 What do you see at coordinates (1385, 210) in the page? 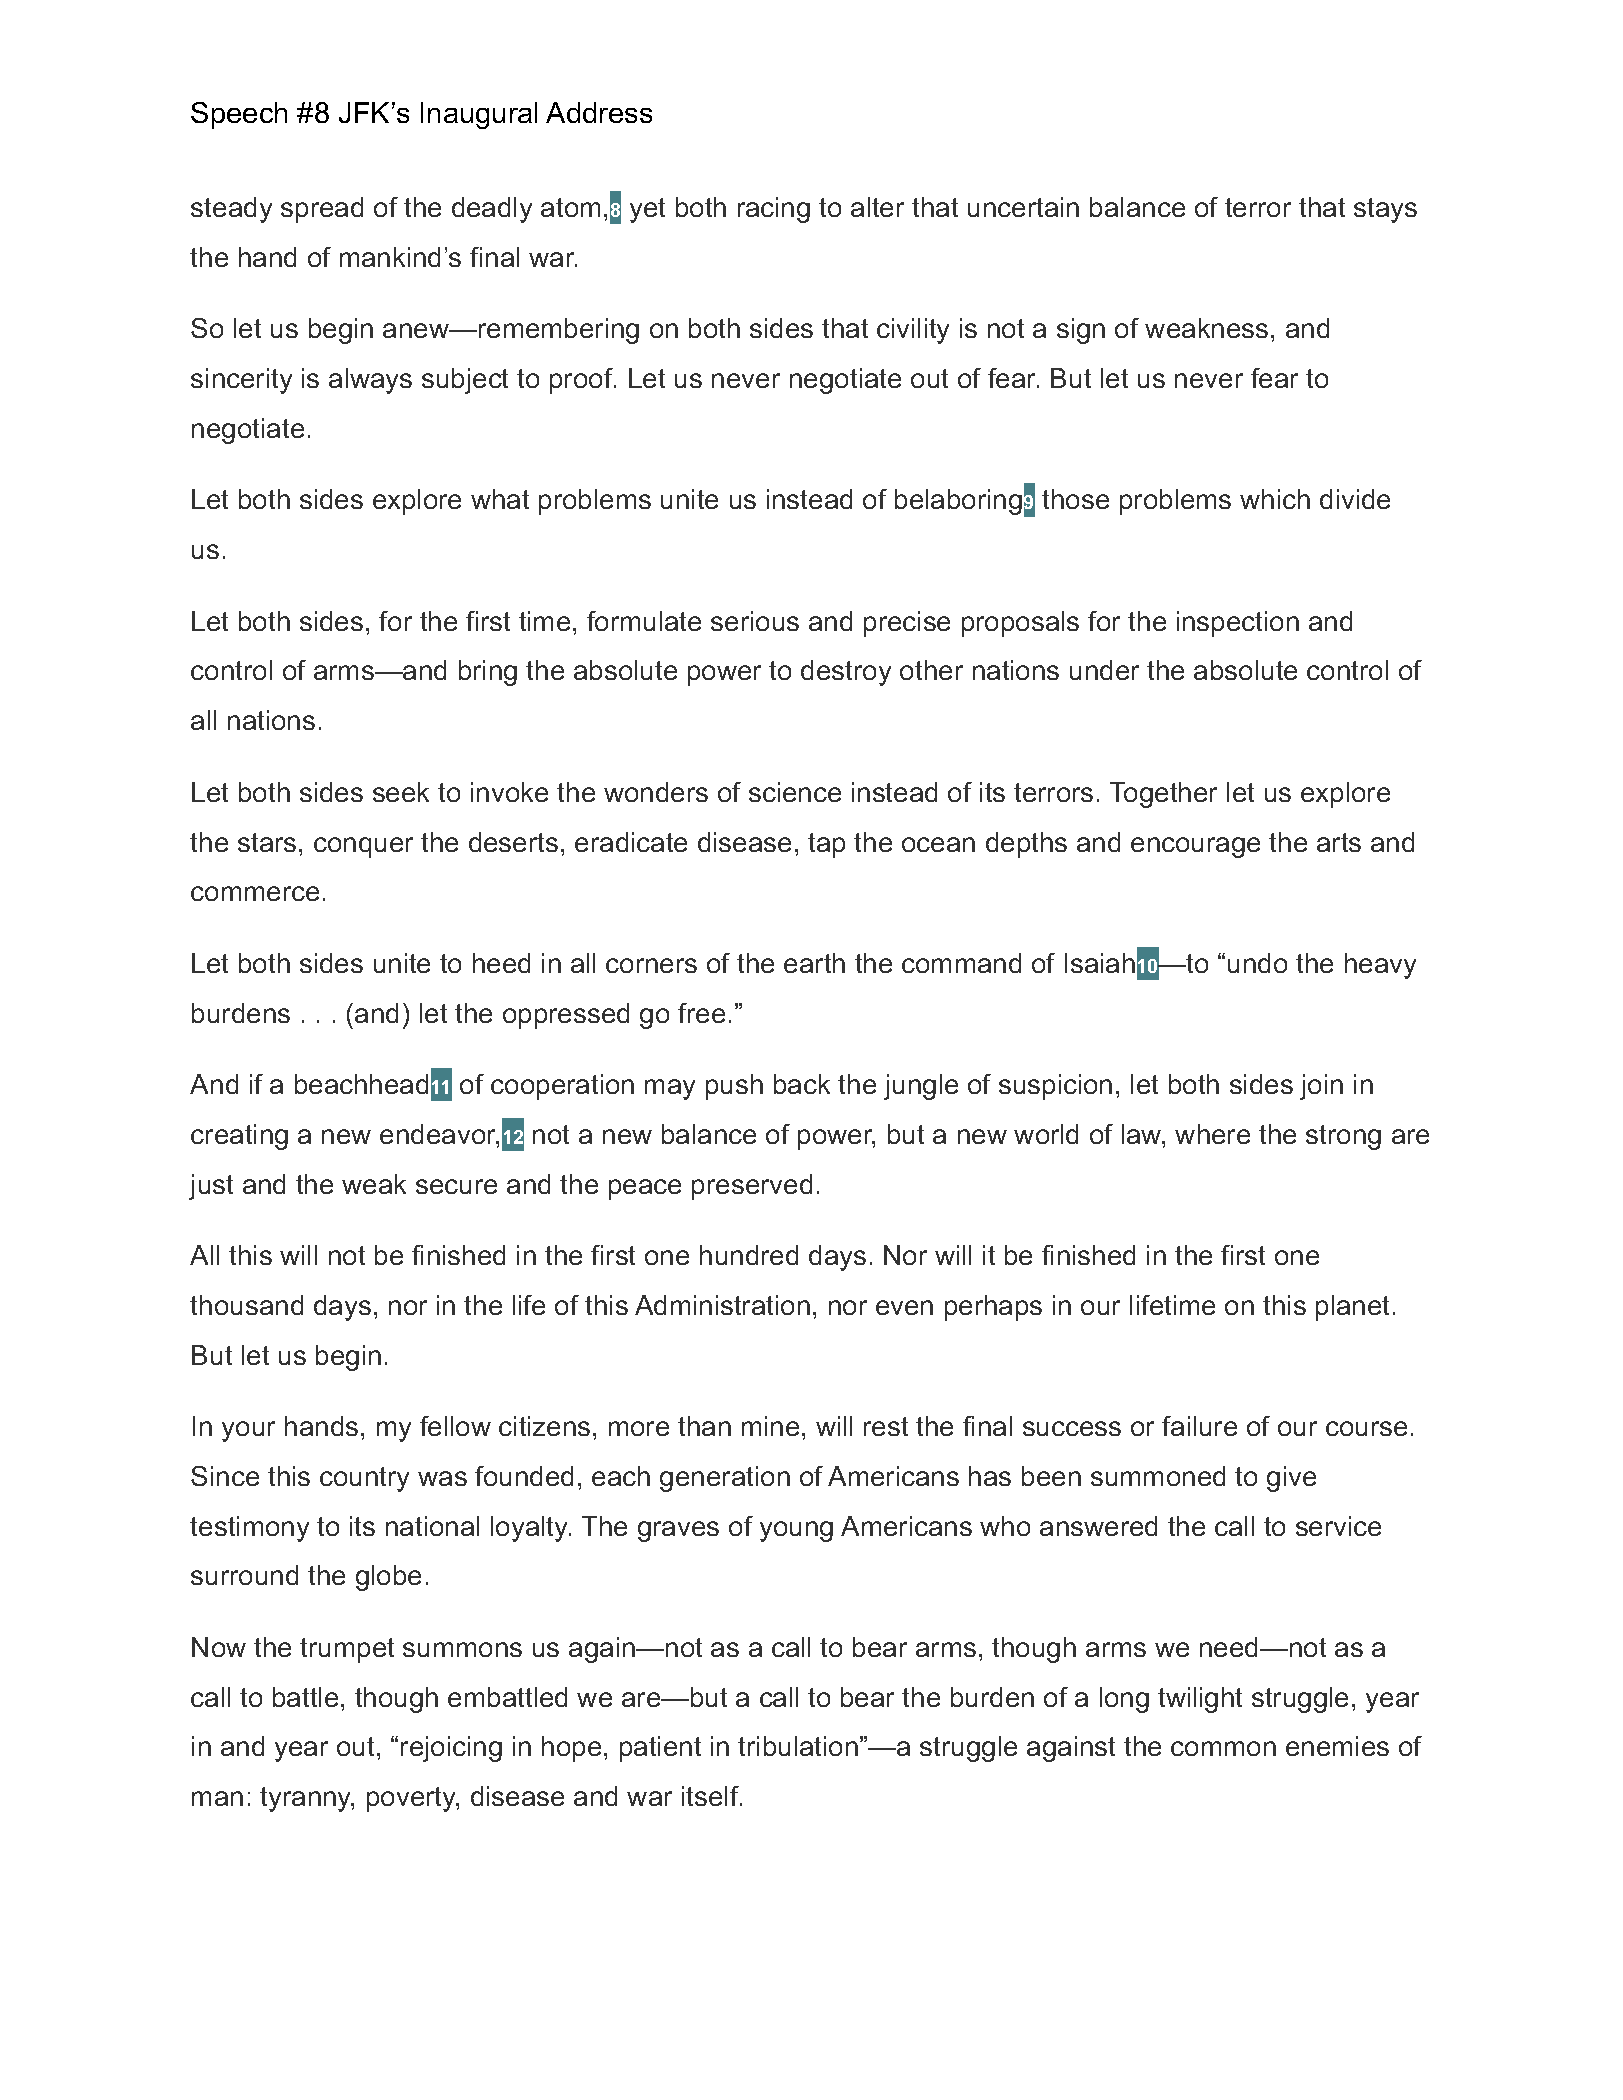
I see `stays` at bounding box center [1385, 210].
